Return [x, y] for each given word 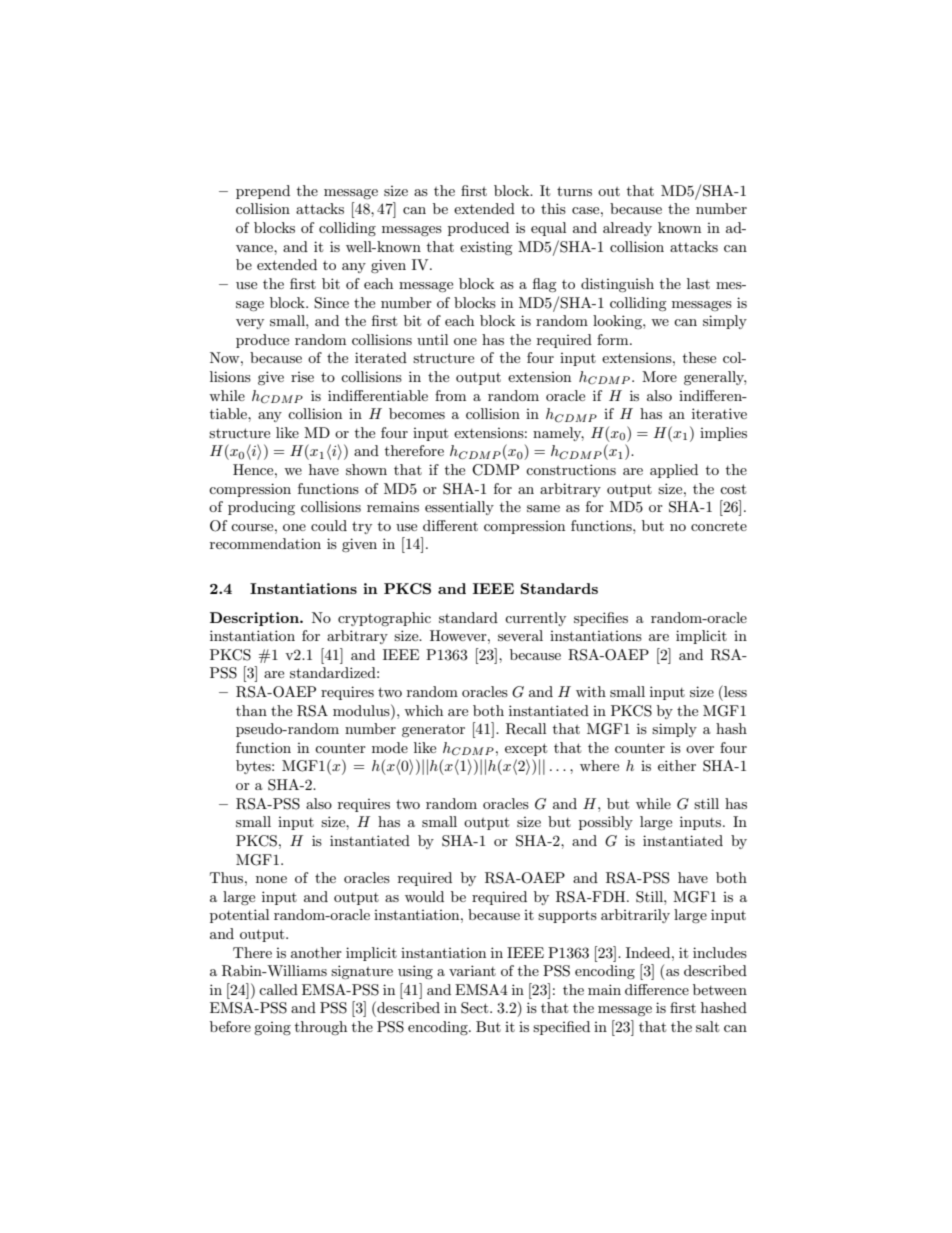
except [526, 749]
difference [657, 989]
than [251, 710]
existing [486, 248]
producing [261, 508]
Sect [476, 1008]
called [278, 989]
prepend [263, 192]
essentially [459, 508]
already [627, 229]
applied [674, 471]
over [700, 749]
